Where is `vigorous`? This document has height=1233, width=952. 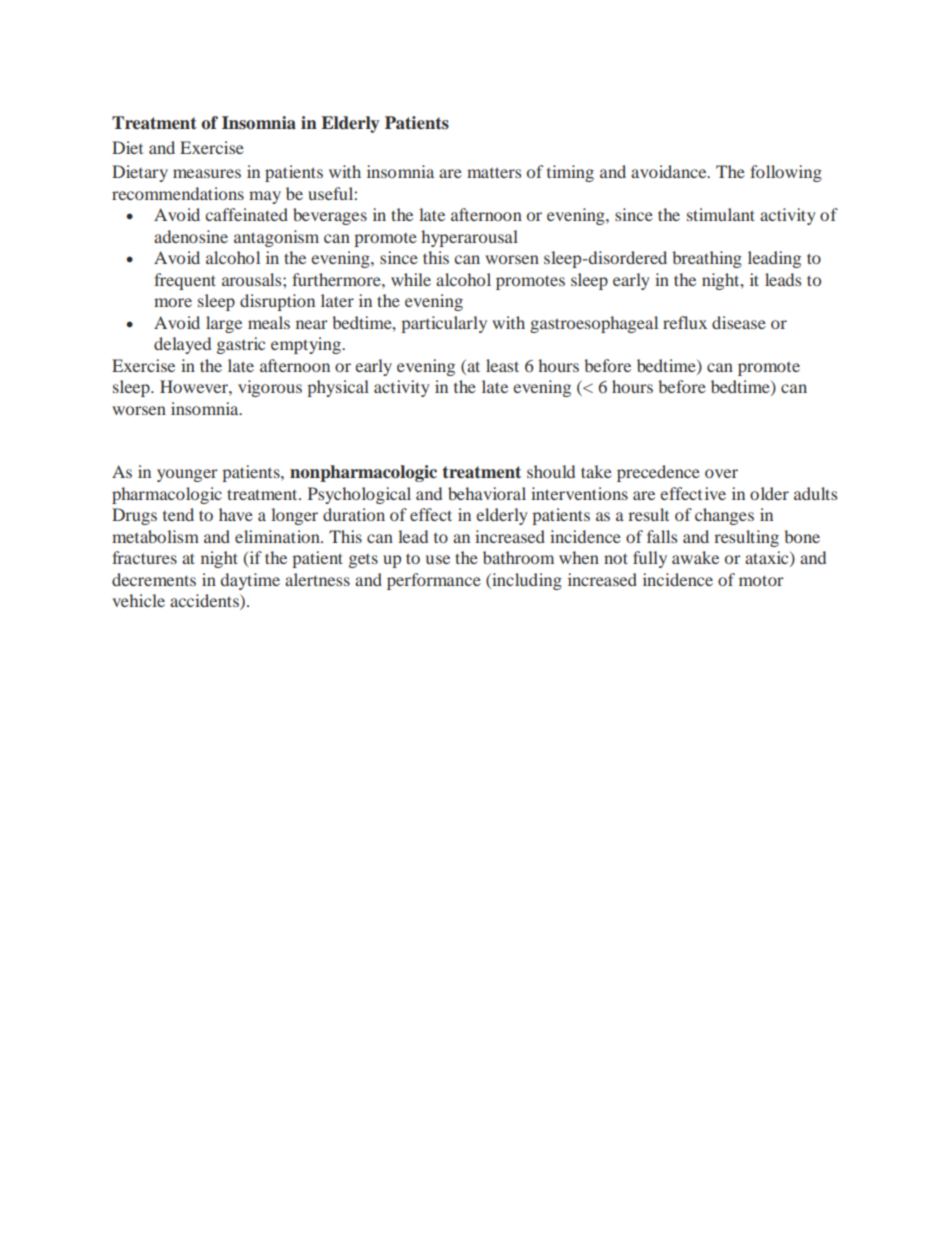 vigorous is located at coordinates (270, 388).
